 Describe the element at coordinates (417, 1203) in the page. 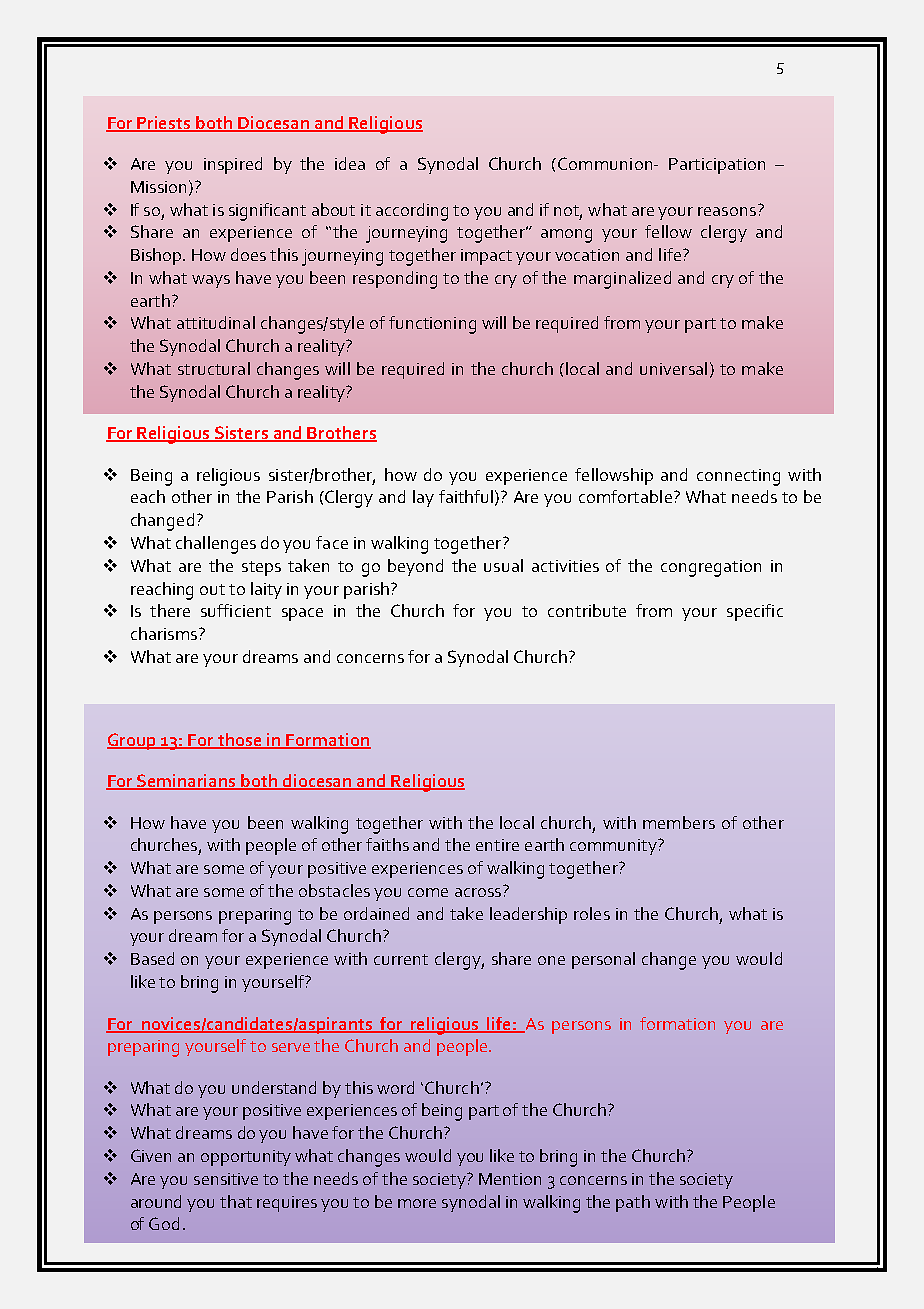

I see `more` at that location.
